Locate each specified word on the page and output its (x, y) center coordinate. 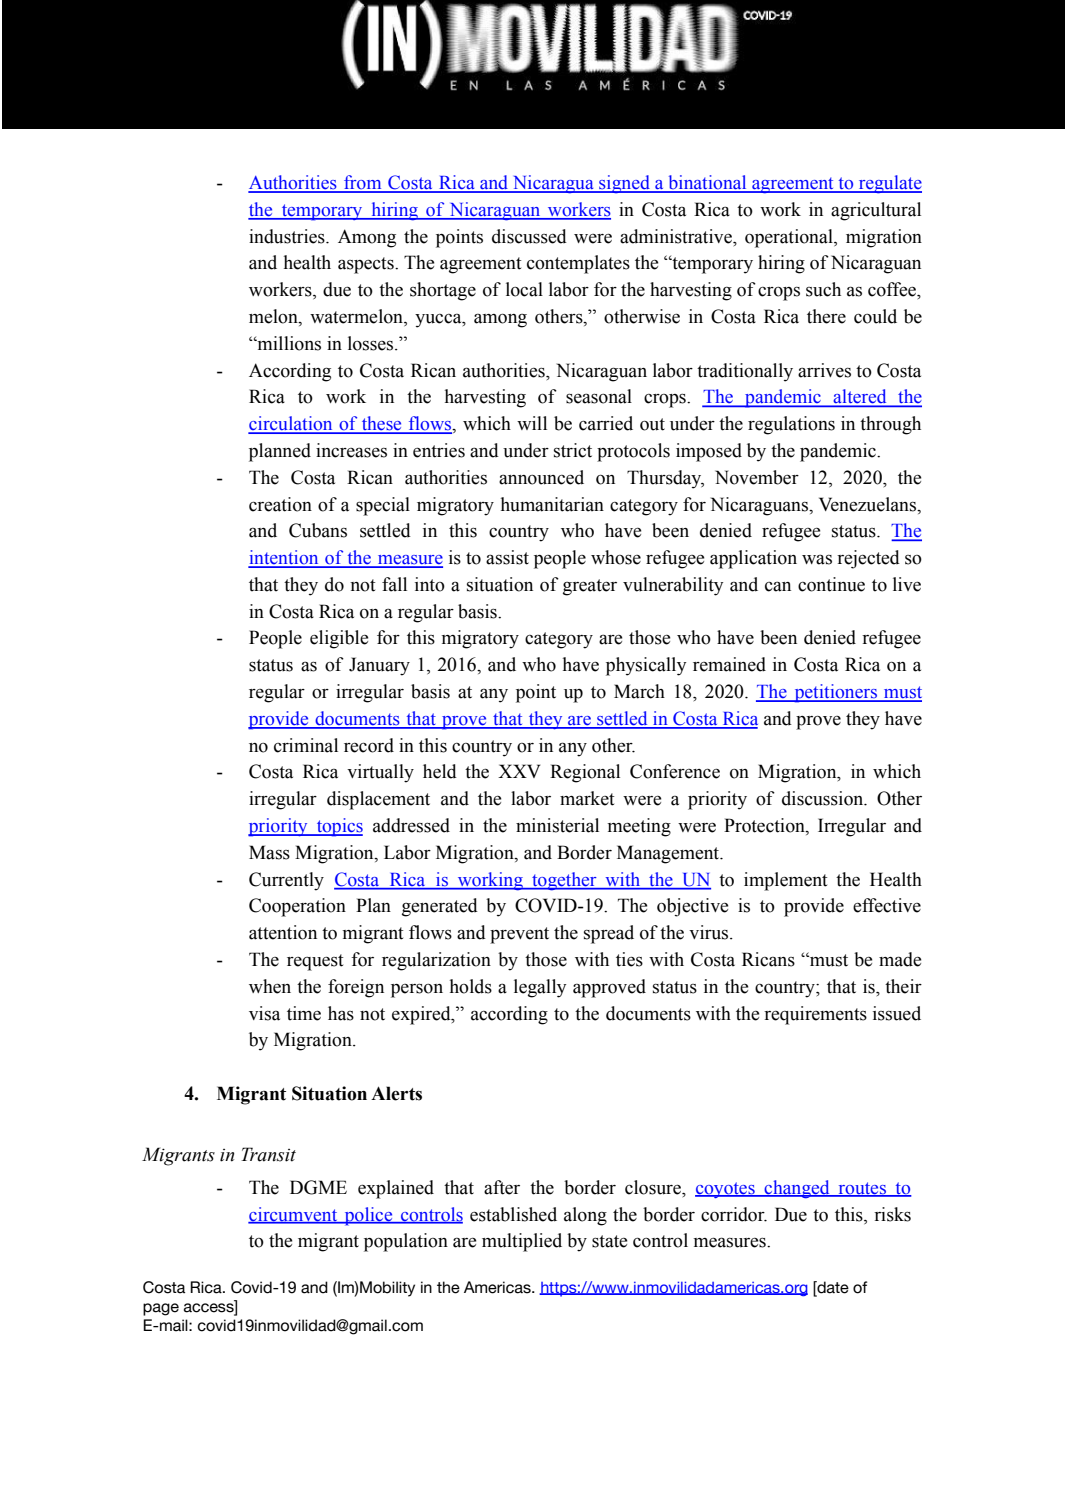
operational (790, 238)
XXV (519, 771)
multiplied (522, 1242)
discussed (529, 236)
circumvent (294, 1215)
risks (892, 1214)
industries (288, 236)
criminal (306, 745)
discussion (824, 798)
